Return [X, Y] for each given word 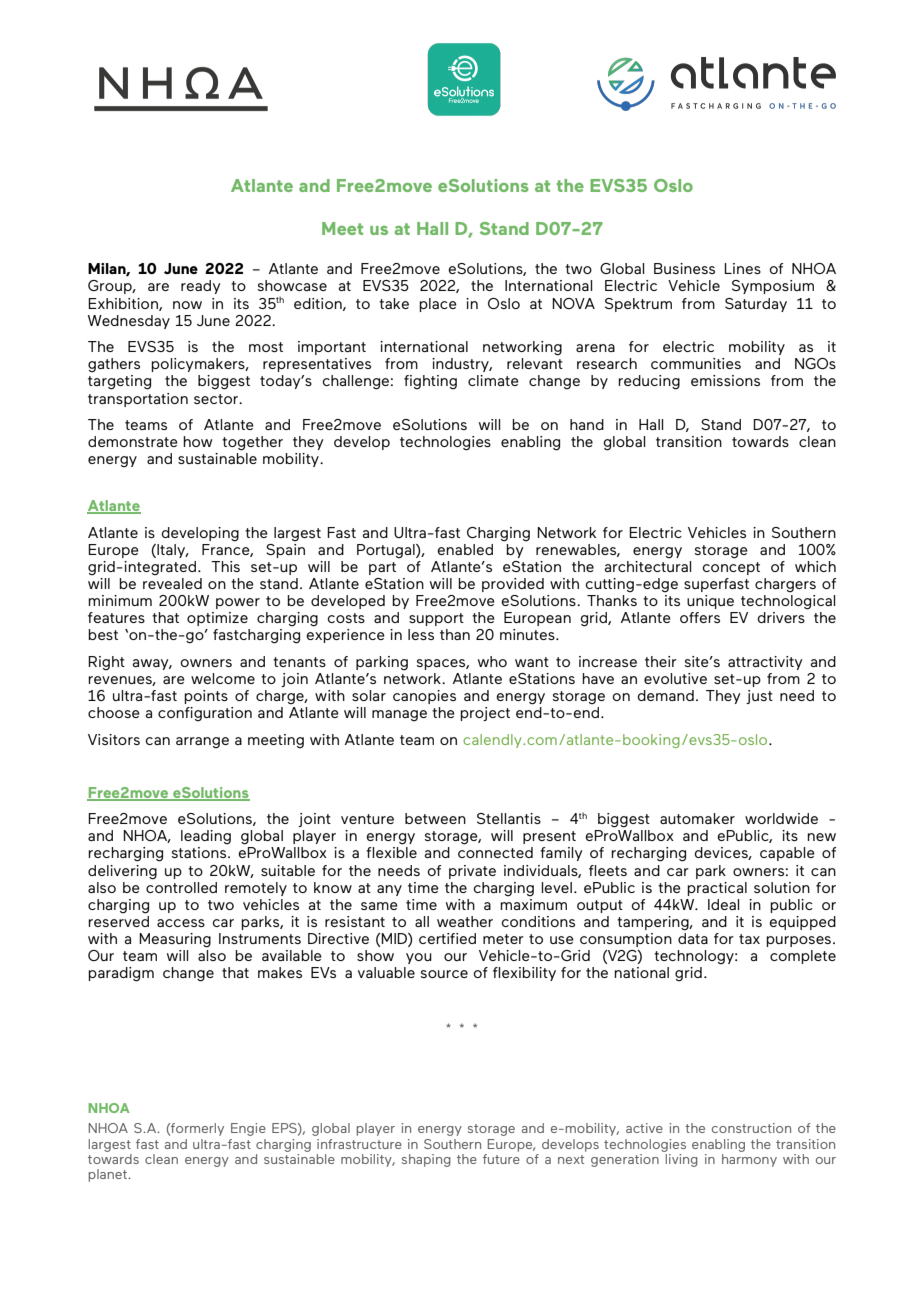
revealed [172, 583]
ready [201, 287]
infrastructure [359, 1144]
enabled [465, 549]
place [438, 305]
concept [731, 568]
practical [717, 889]
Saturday [756, 305]
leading [206, 837]
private [472, 872]
